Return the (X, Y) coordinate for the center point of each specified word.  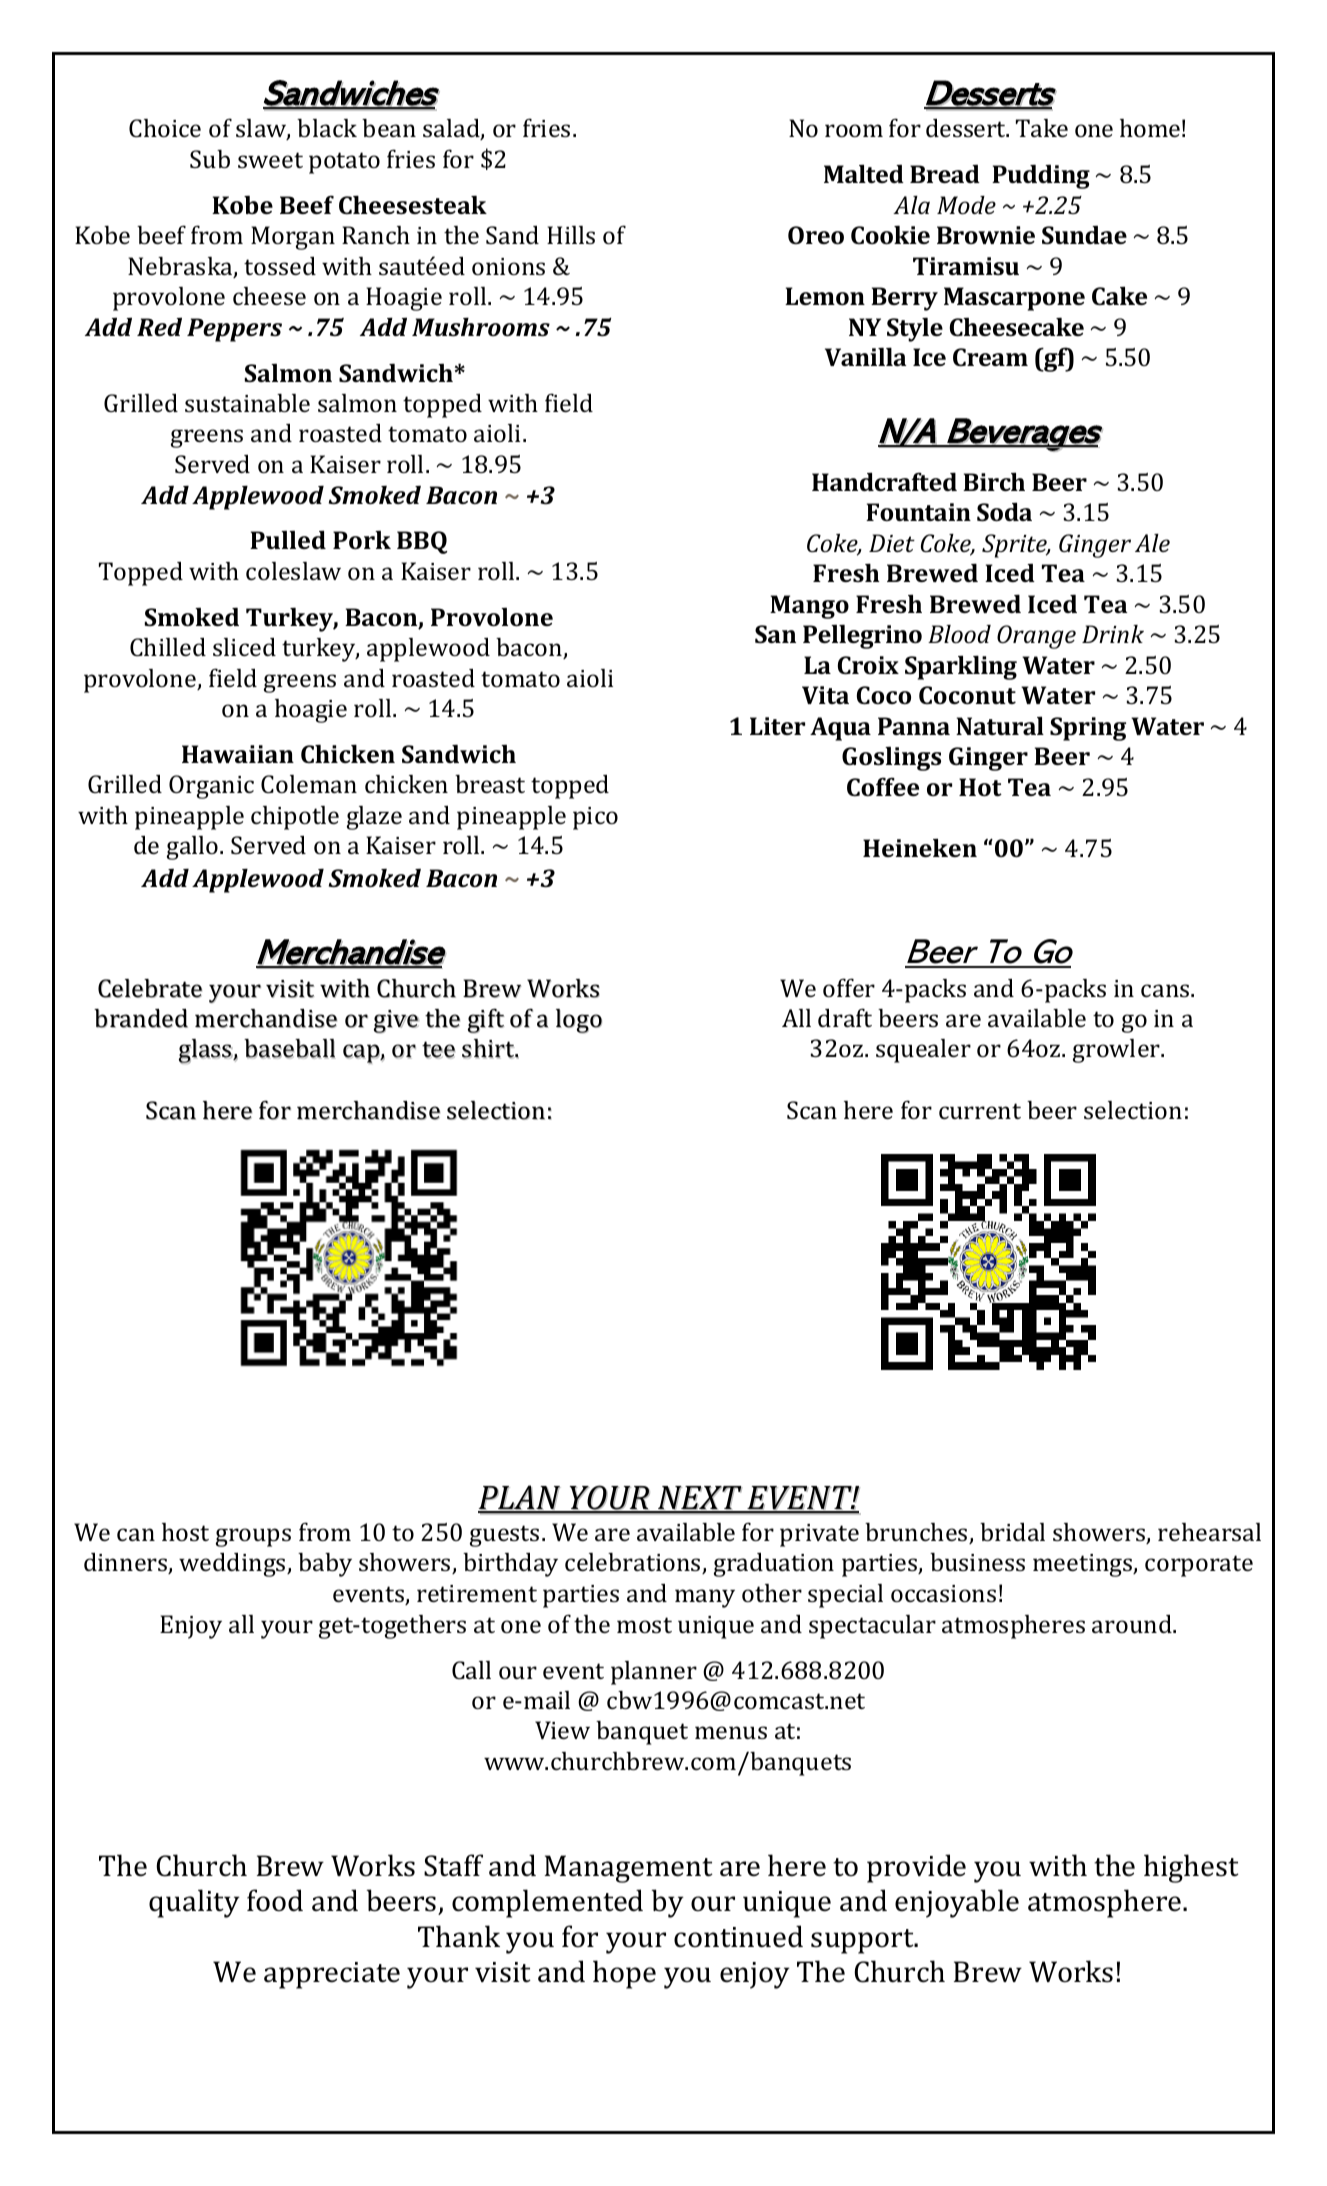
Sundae (1084, 234)
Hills (571, 235)
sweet (270, 160)
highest (1191, 1868)
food (275, 1900)
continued (738, 1936)
